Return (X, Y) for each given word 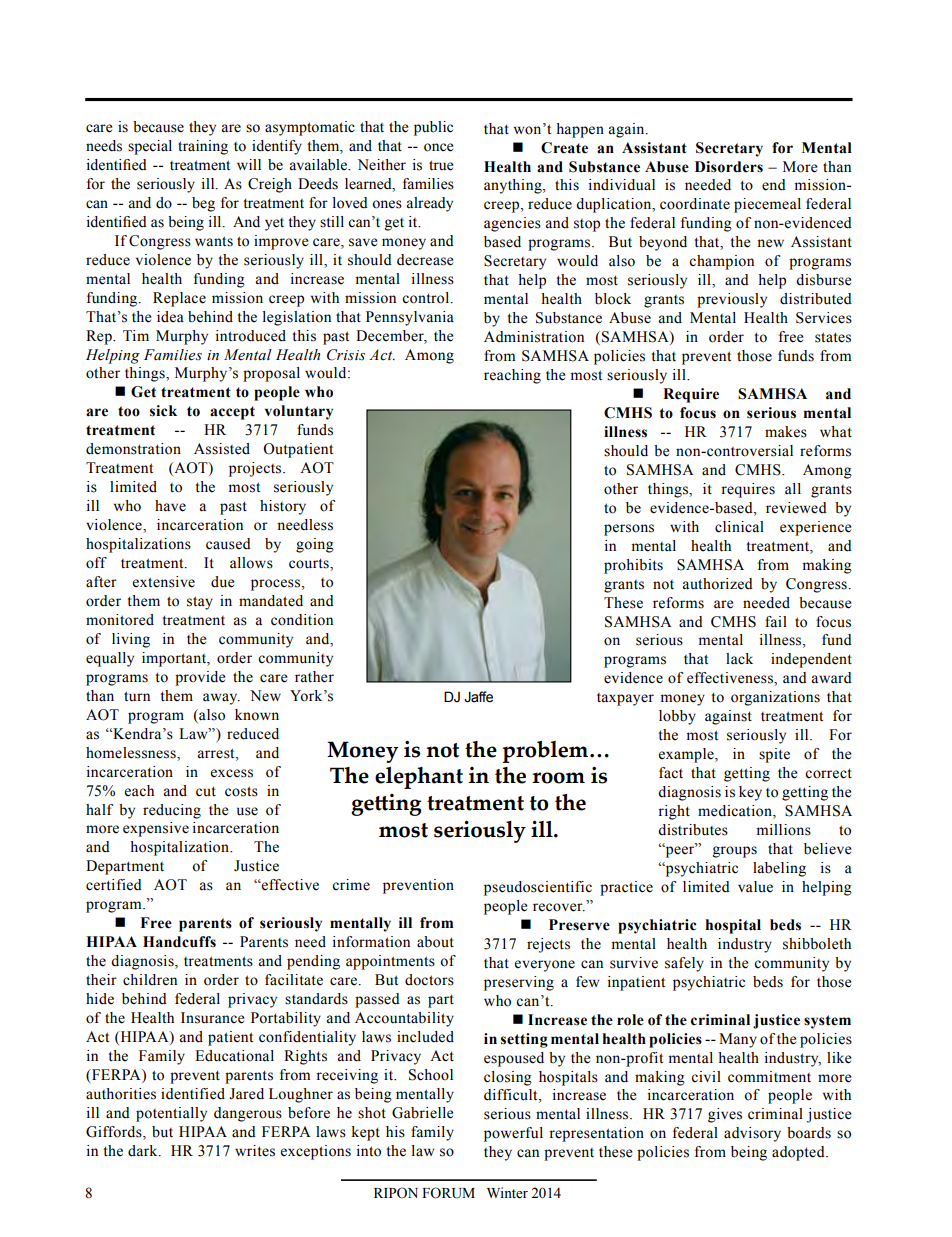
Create (564, 148)
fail (776, 622)
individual (622, 185)
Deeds (318, 184)
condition (302, 620)
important (175, 659)
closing (508, 1078)
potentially (171, 1114)
